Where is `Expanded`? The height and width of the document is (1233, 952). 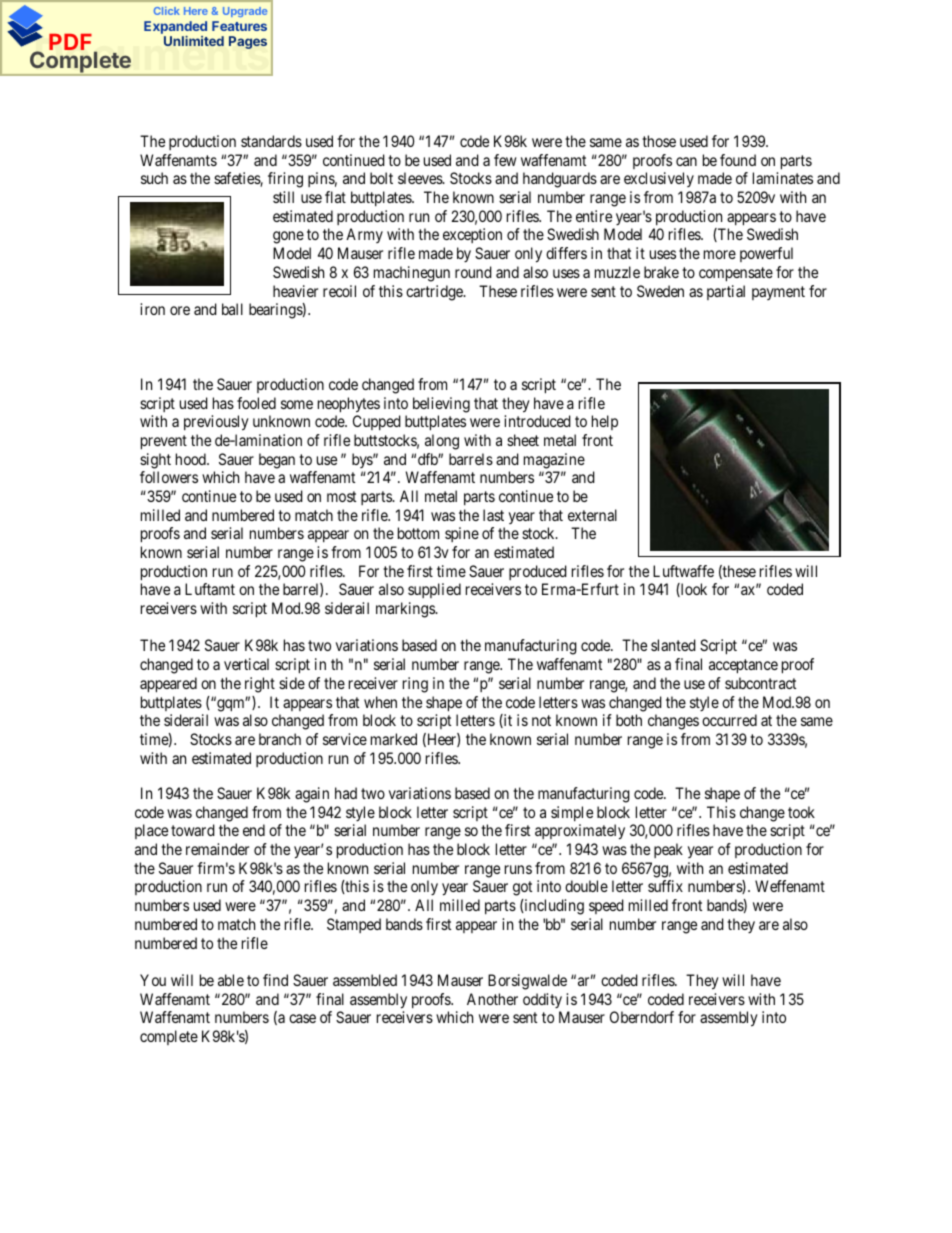 Expanded is located at coordinates (175, 27).
